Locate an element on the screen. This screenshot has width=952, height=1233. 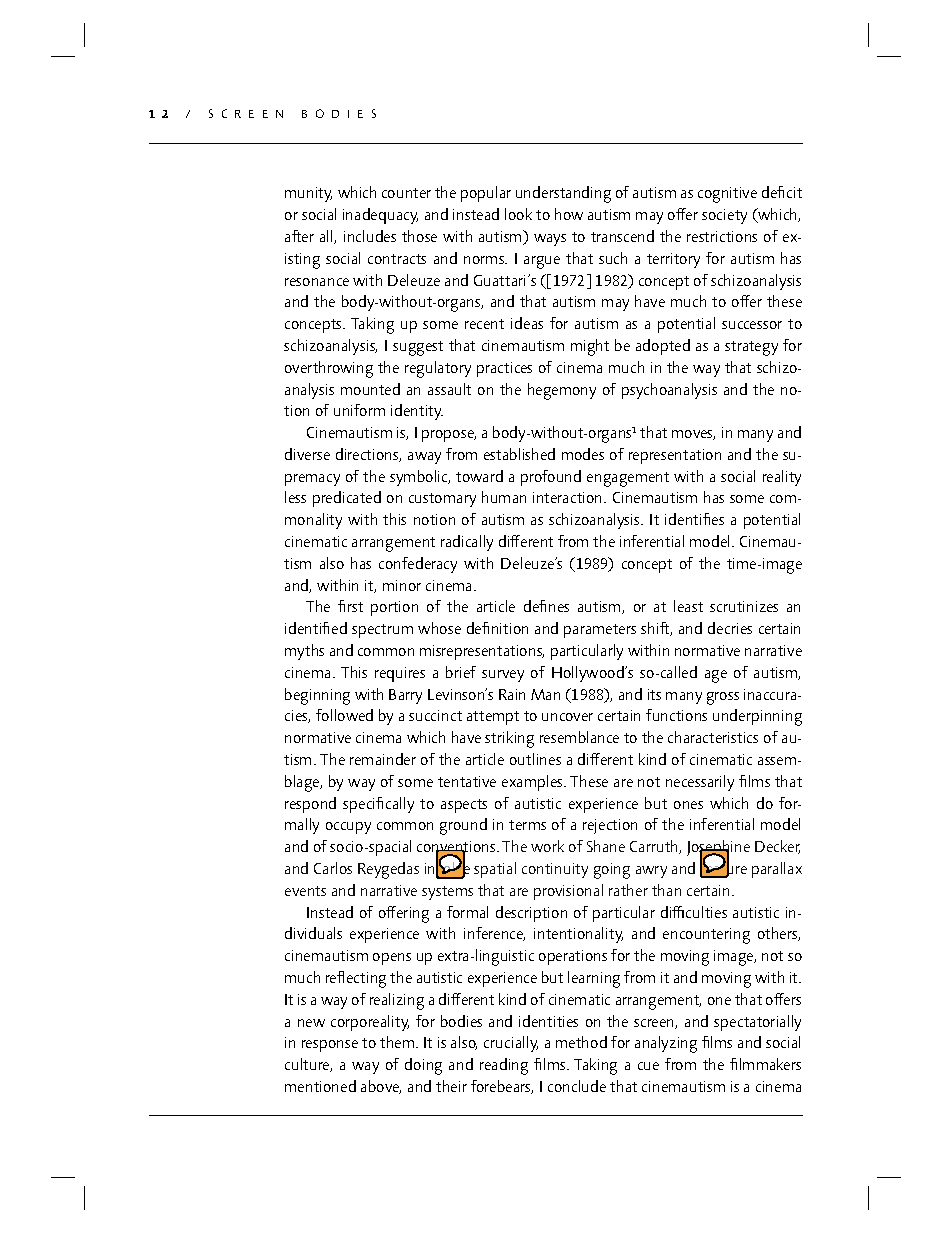
moves is located at coordinates (693, 435).
